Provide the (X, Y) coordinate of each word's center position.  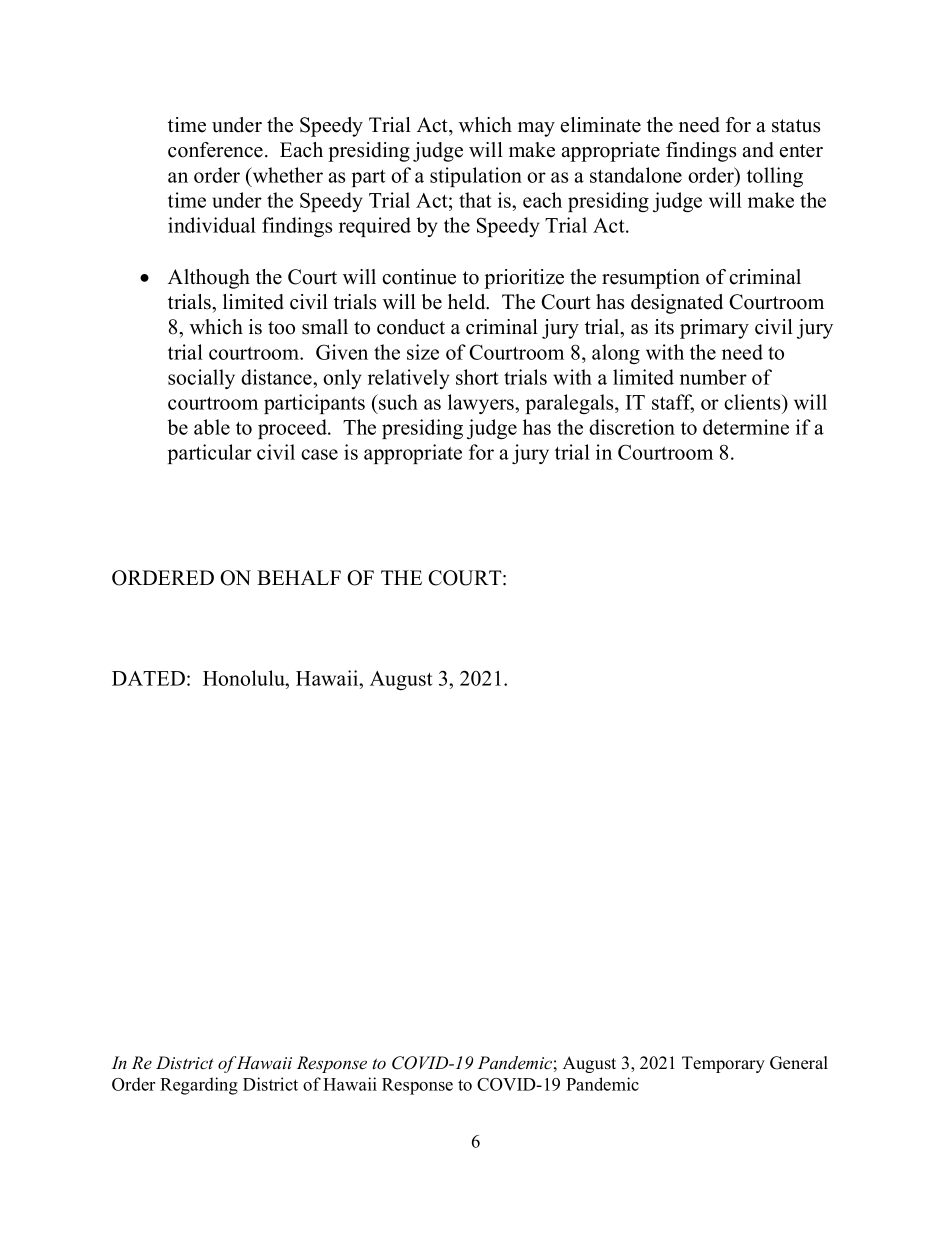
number (713, 377)
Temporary (723, 1064)
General (799, 1063)
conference (215, 150)
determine (746, 427)
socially (201, 379)
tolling (775, 177)
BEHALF (299, 577)
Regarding (199, 1086)
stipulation (476, 177)
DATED (148, 678)
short (477, 377)
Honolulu (245, 678)
